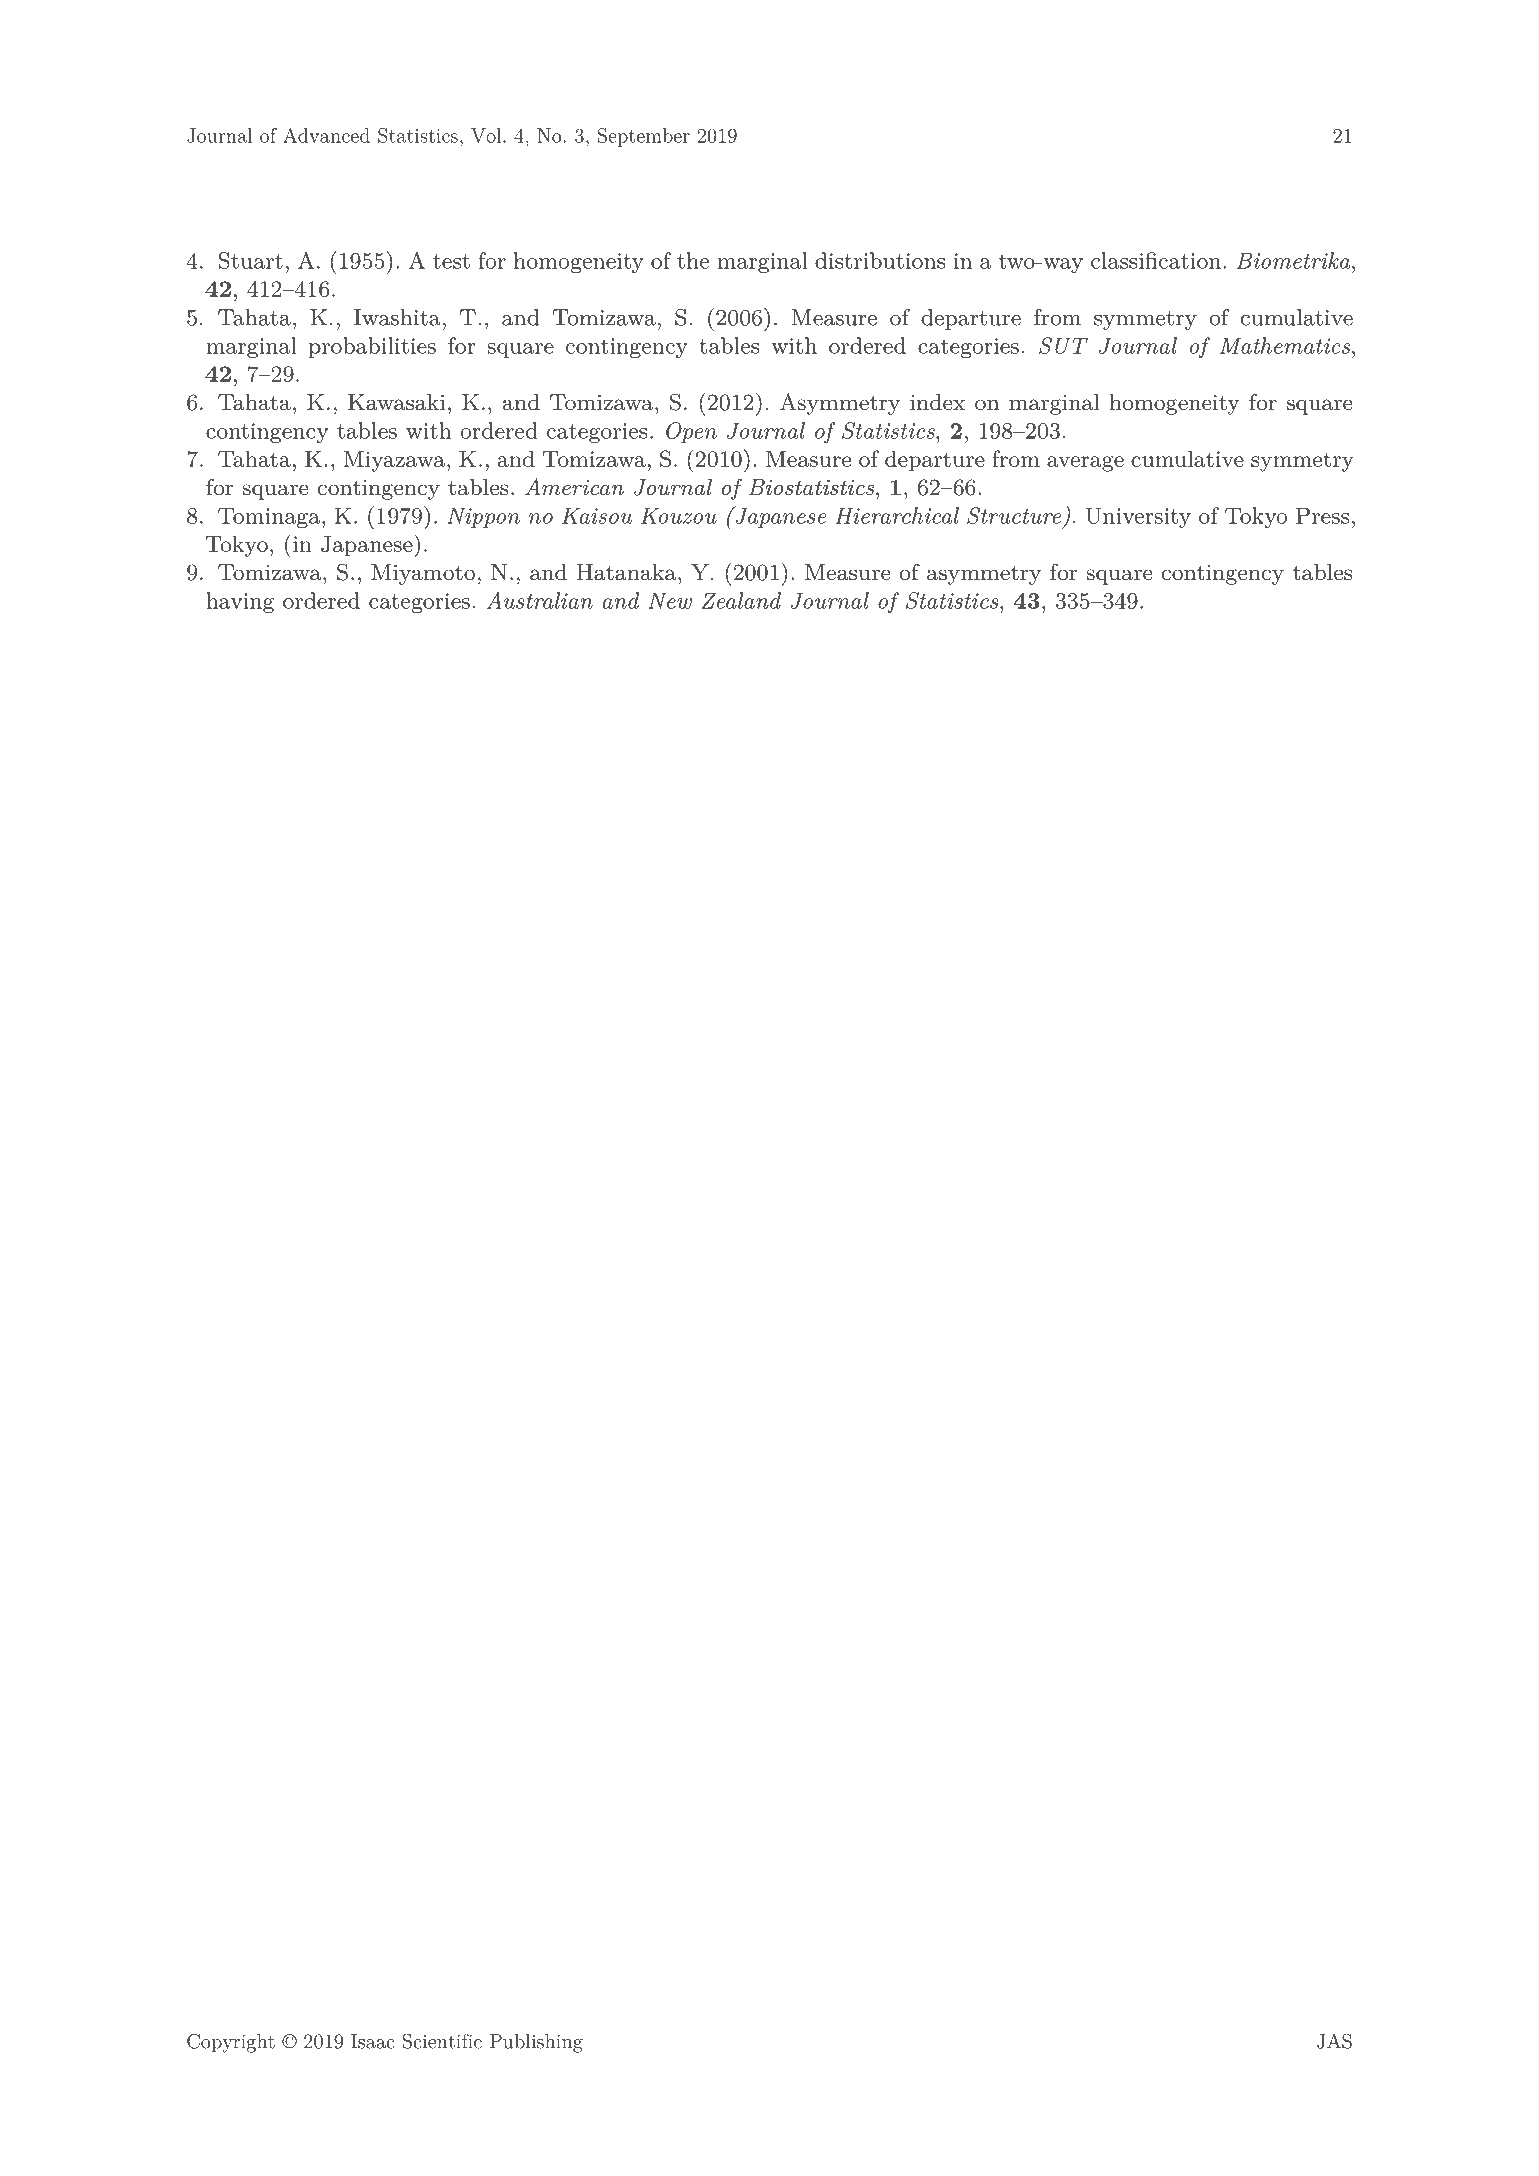  Describe the element at coordinates (880, 260) in the screenshot. I see `distributions` at that location.
